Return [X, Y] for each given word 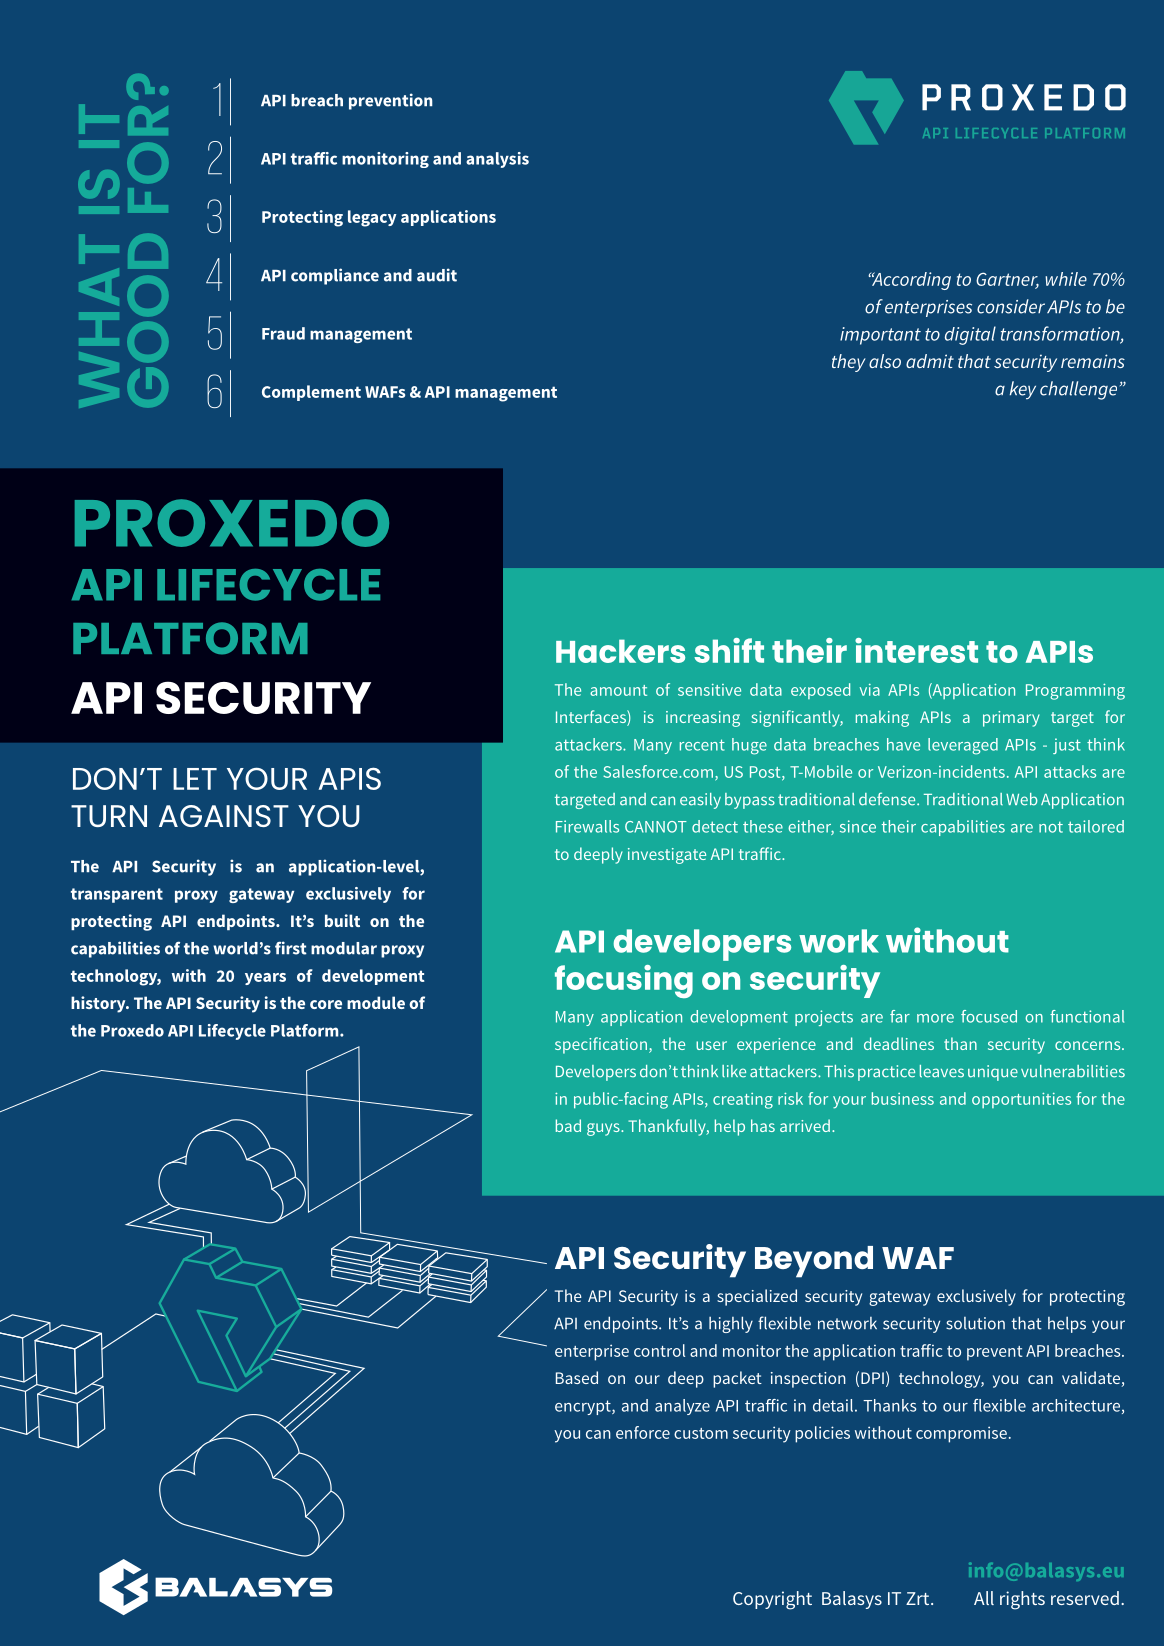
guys [604, 1129]
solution [975, 1323]
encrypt [584, 1407]
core [326, 1004]
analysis [497, 160]
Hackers [620, 651]
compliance [335, 276]
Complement [311, 393]
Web [1022, 799]
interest [916, 650]
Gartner [1007, 280]
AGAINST [224, 816]
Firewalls [587, 826]
